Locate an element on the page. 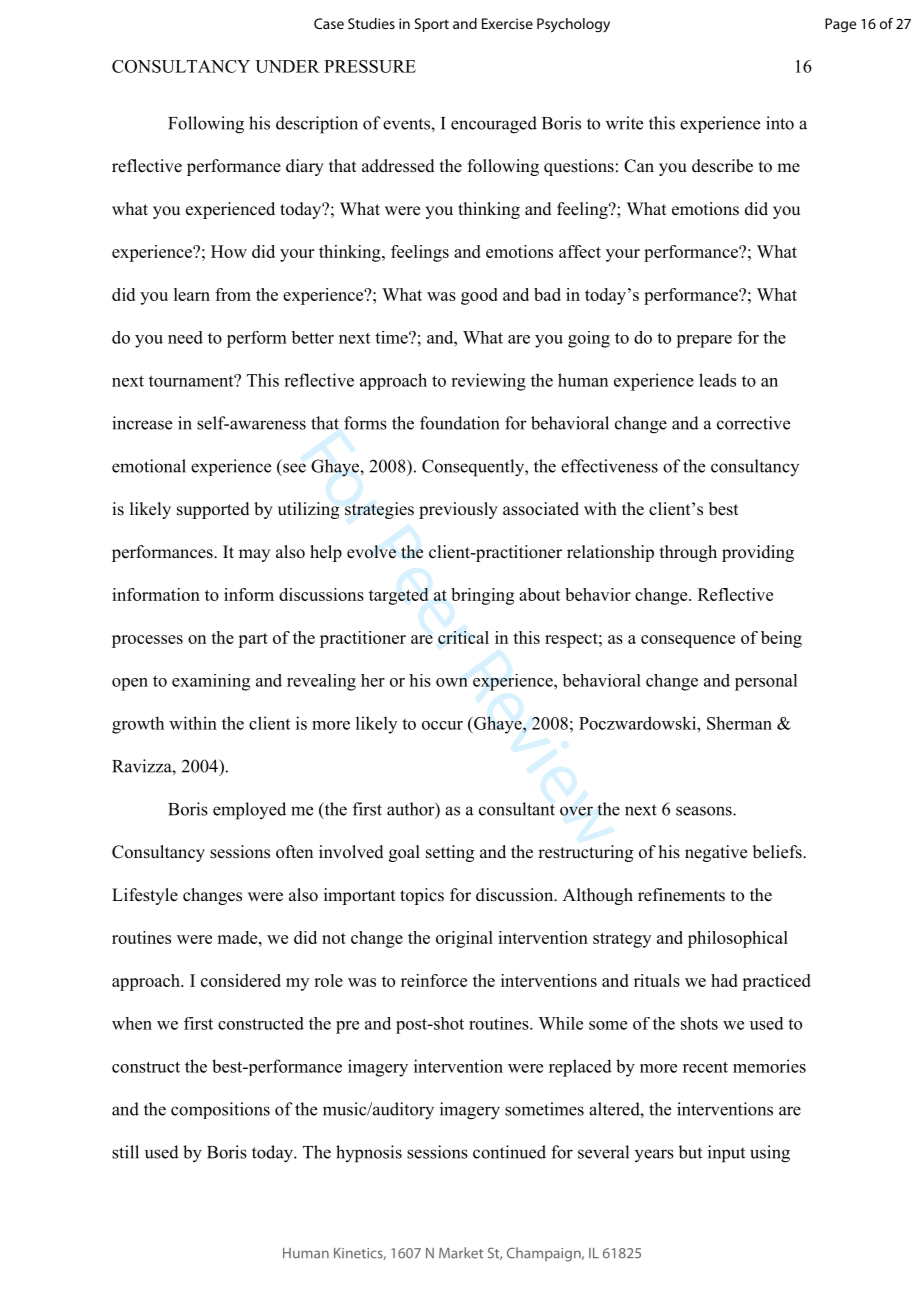 Image resolution: width=924 pixels, height=1308 pixels. good is located at coordinates (479, 296).
